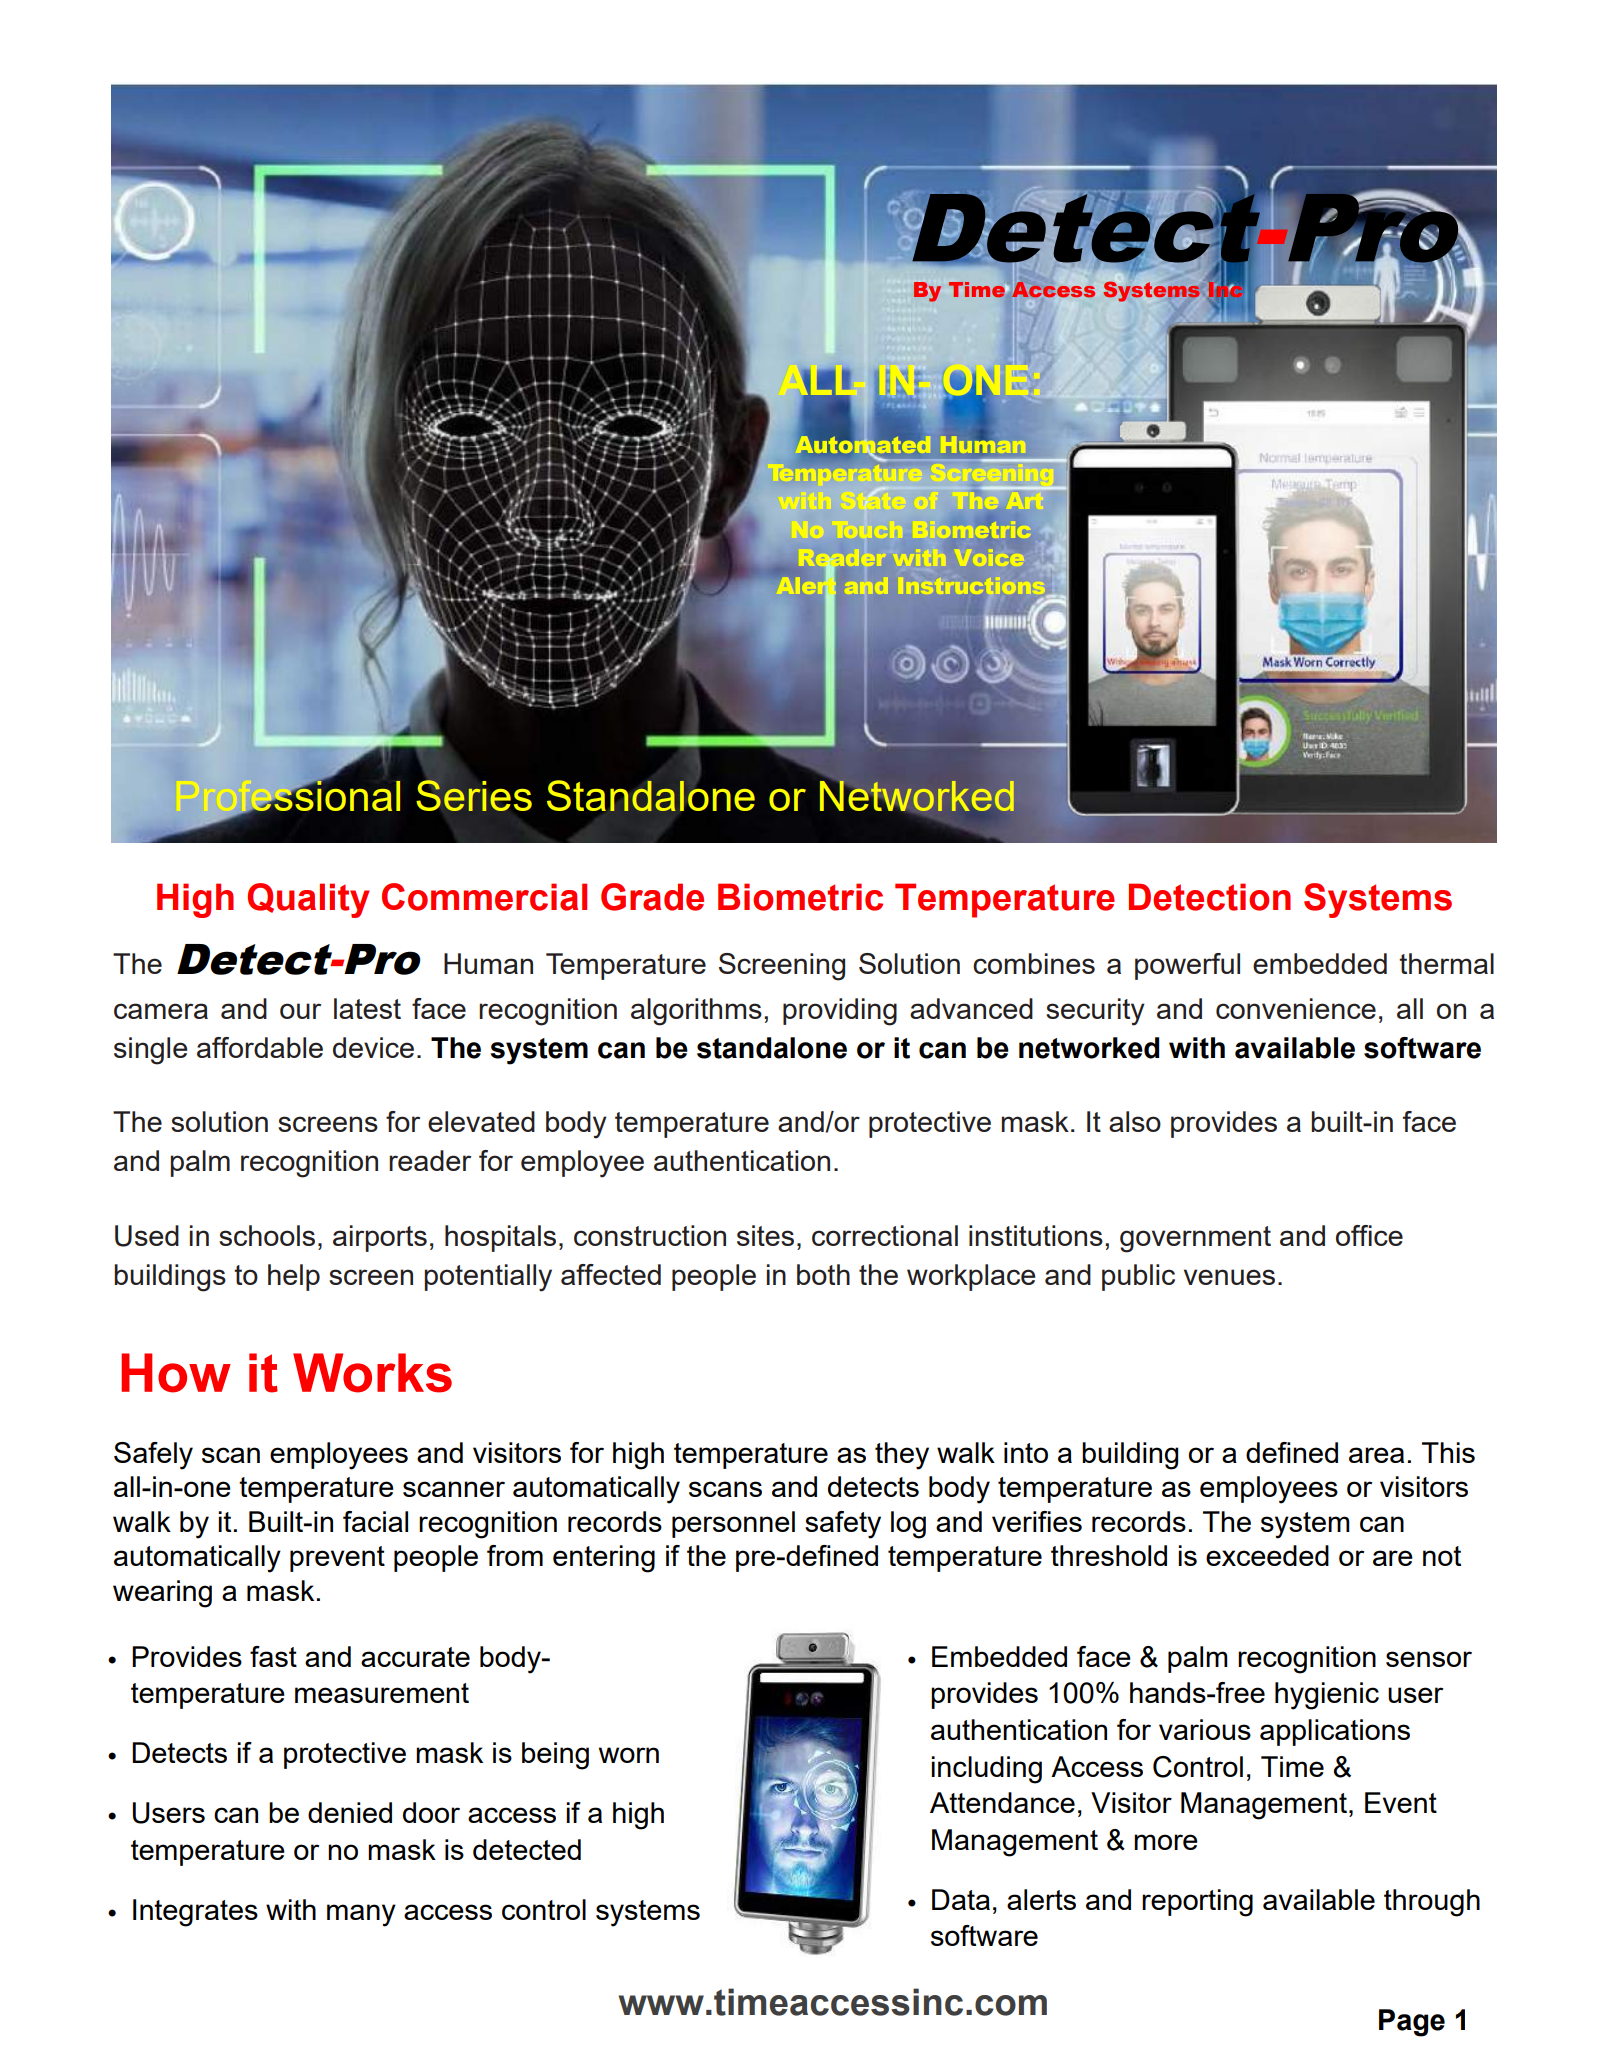 The height and width of the screenshot is (2070, 1599). I want to click on schools, so click(267, 1235).
